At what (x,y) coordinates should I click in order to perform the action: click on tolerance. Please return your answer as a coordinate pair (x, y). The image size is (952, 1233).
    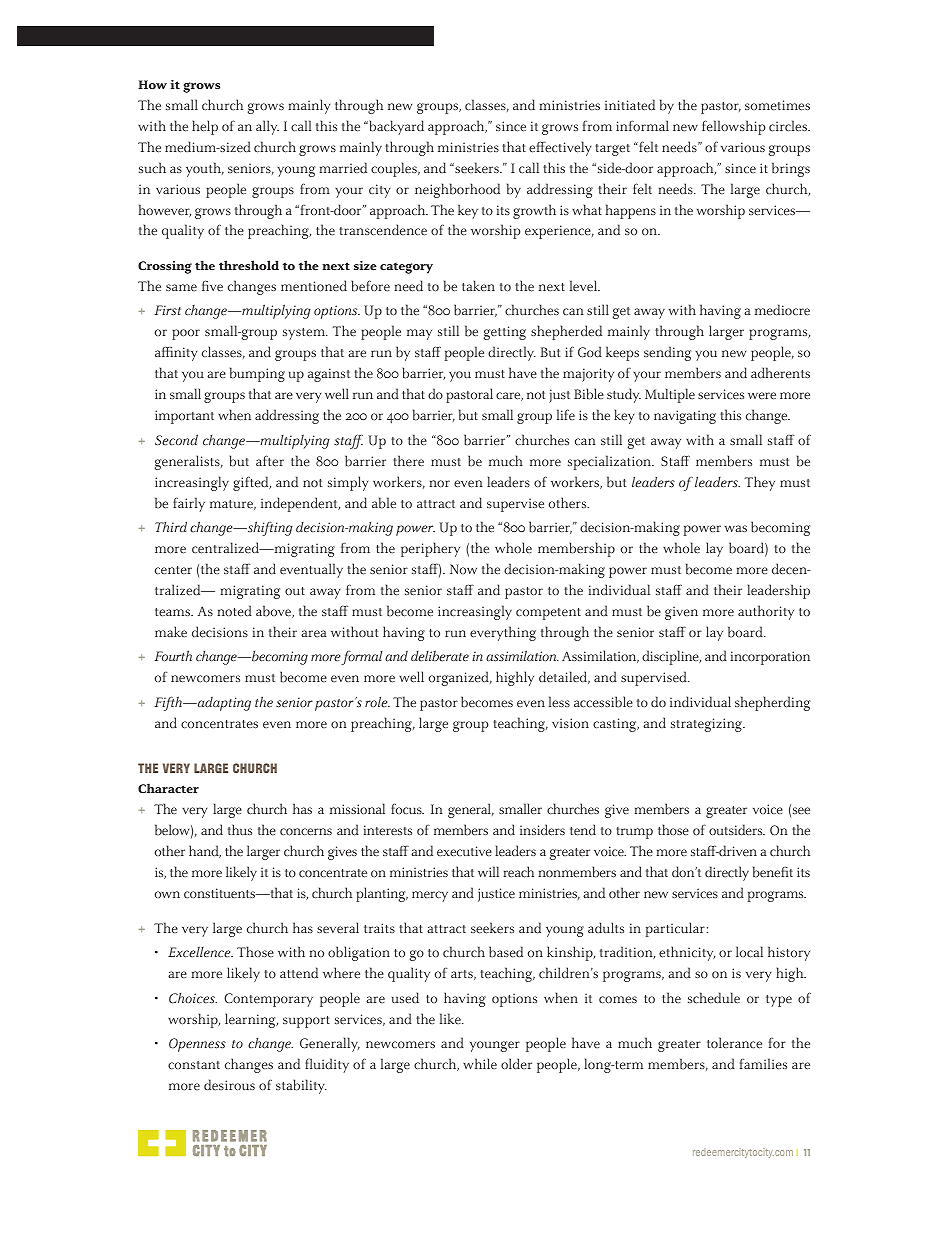
    Looking at the image, I should click on (734, 1043).
